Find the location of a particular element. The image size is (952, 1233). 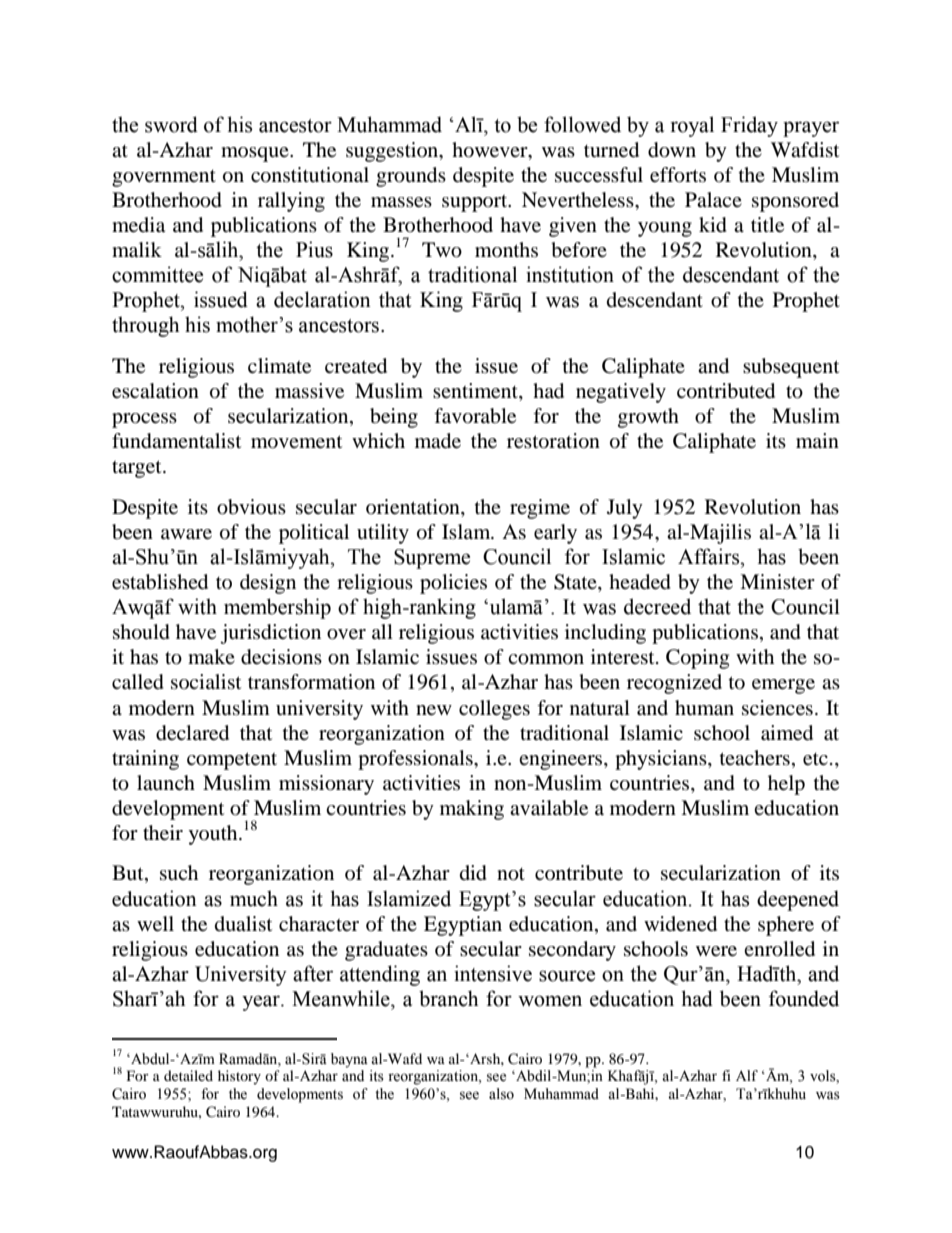

main is located at coordinates (817, 440).
